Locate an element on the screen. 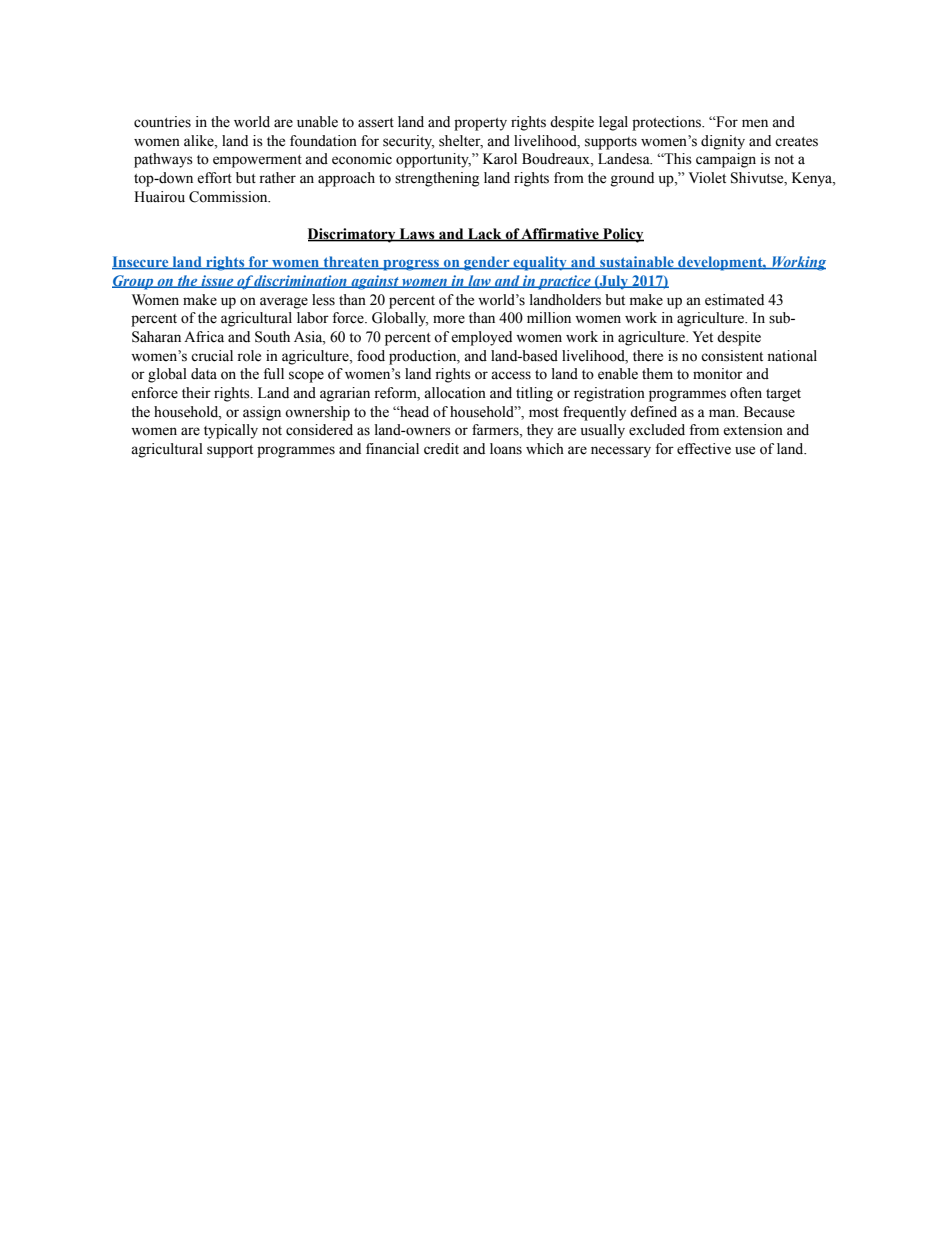 The height and width of the screenshot is (1233, 952). estimated is located at coordinates (734, 300).
